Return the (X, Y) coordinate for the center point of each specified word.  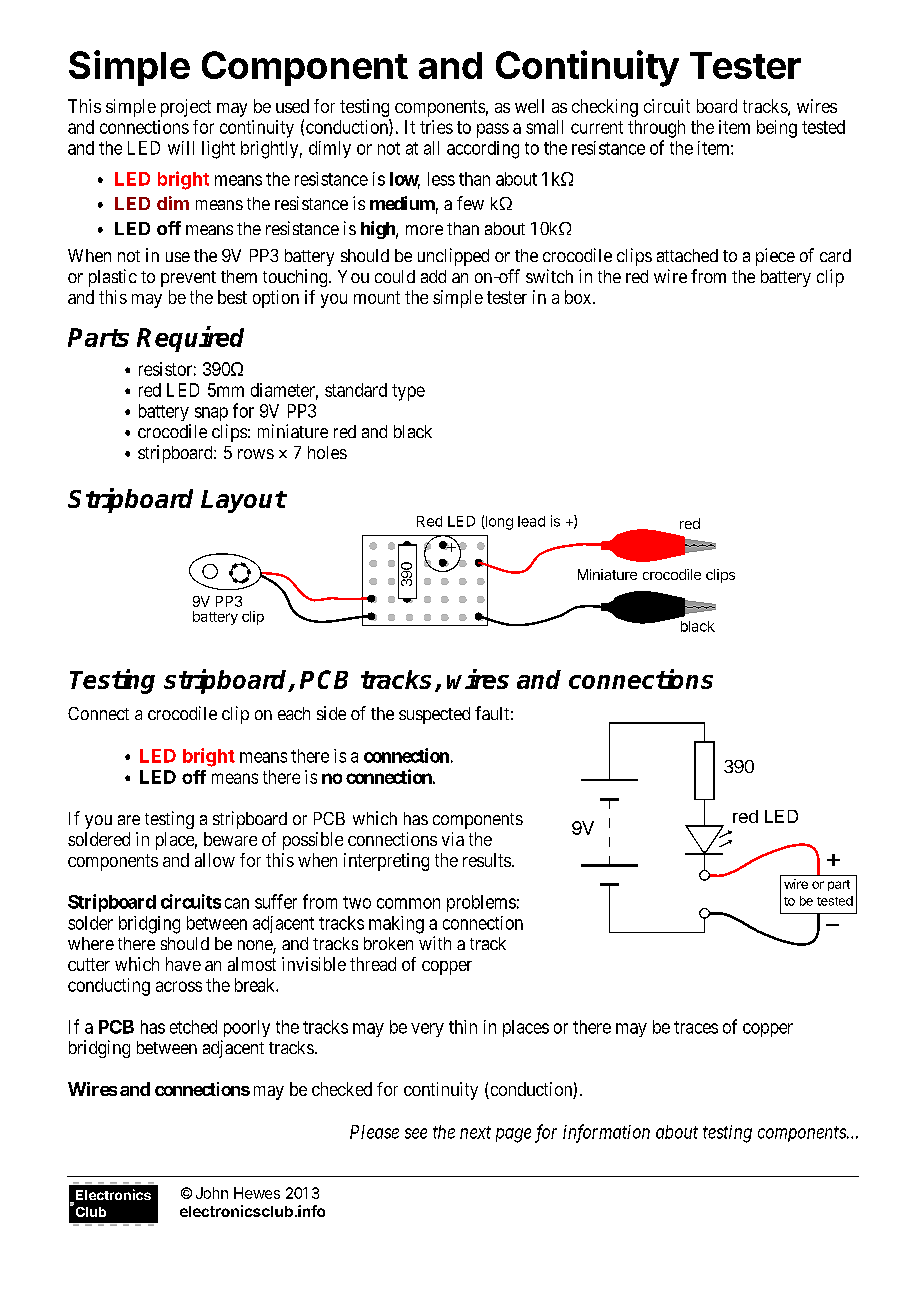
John (212, 1193)
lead (531, 521)
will (181, 148)
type (408, 392)
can (237, 903)
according (483, 150)
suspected (434, 715)
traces (696, 1027)
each (294, 713)
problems (481, 903)
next (475, 1132)
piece (775, 257)
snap (211, 414)
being (777, 129)
